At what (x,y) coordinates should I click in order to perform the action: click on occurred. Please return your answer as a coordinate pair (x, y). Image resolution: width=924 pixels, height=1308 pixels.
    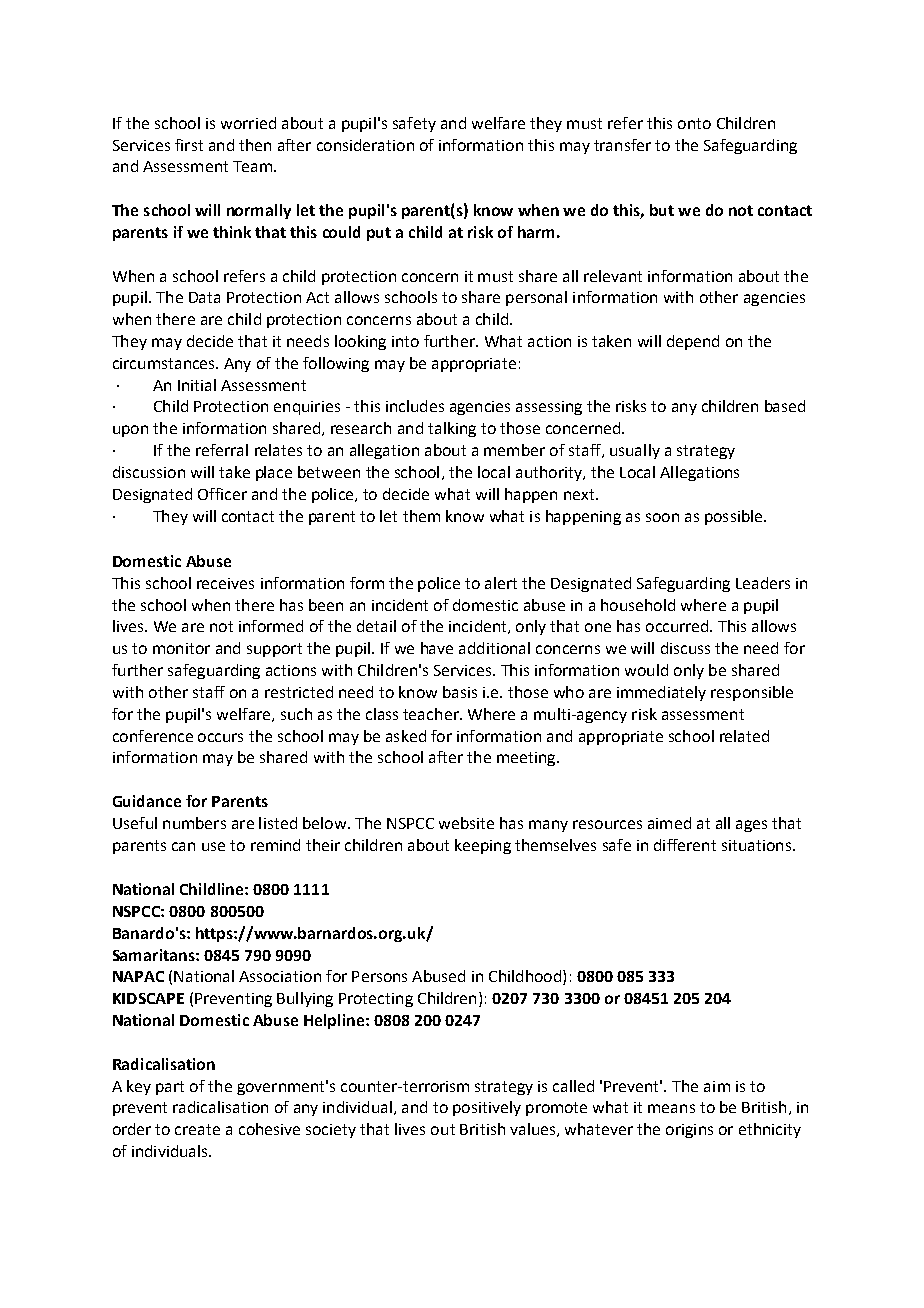
    Looking at the image, I should click on (678, 626).
